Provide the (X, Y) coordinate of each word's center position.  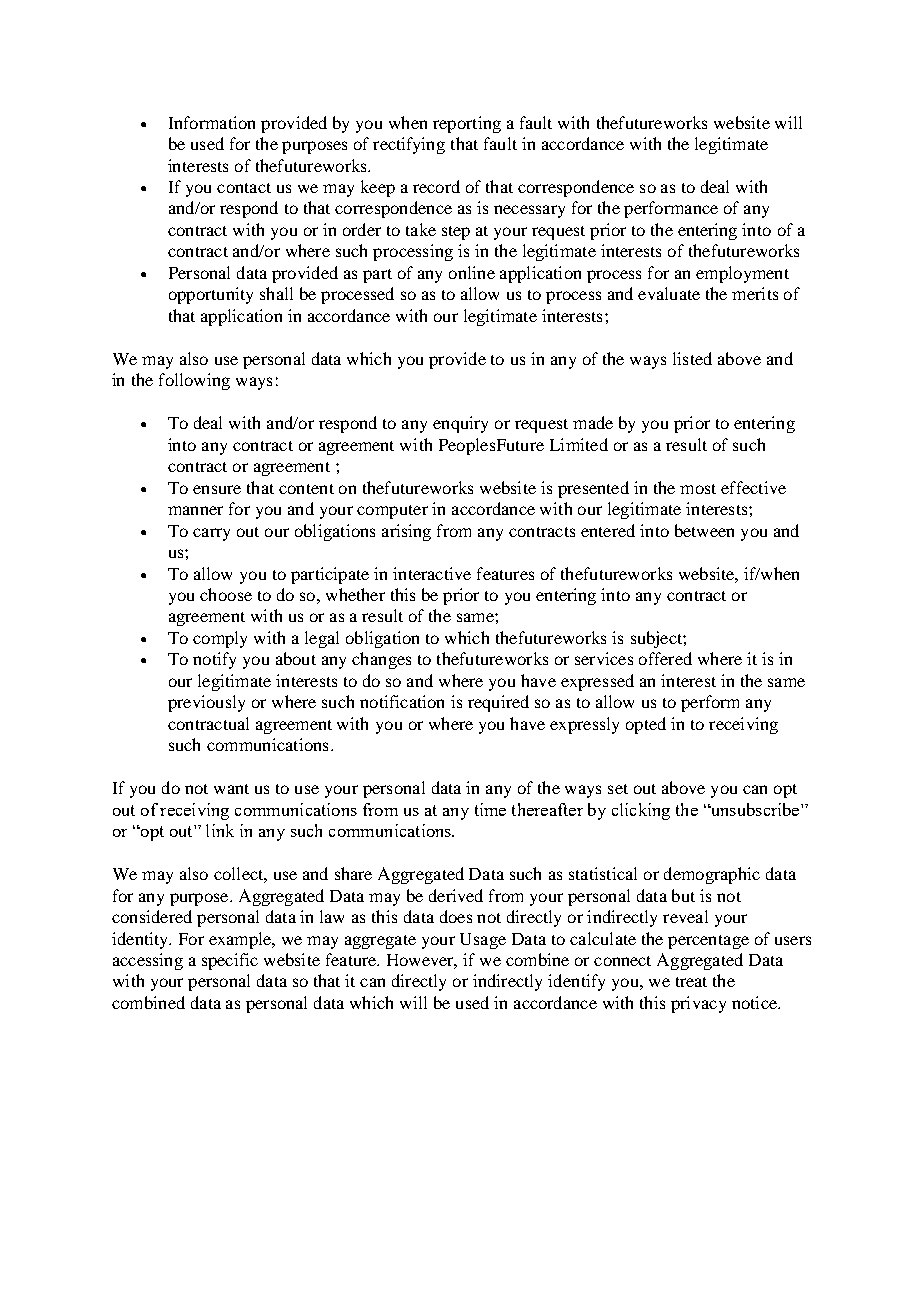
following (194, 381)
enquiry (460, 424)
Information (212, 122)
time (490, 809)
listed (692, 358)
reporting (467, 124)
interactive (432, 573)
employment (742, 274)
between (704, 530)
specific (230, 961)
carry (211, 534)
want (231, 789)
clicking (641, 811)
